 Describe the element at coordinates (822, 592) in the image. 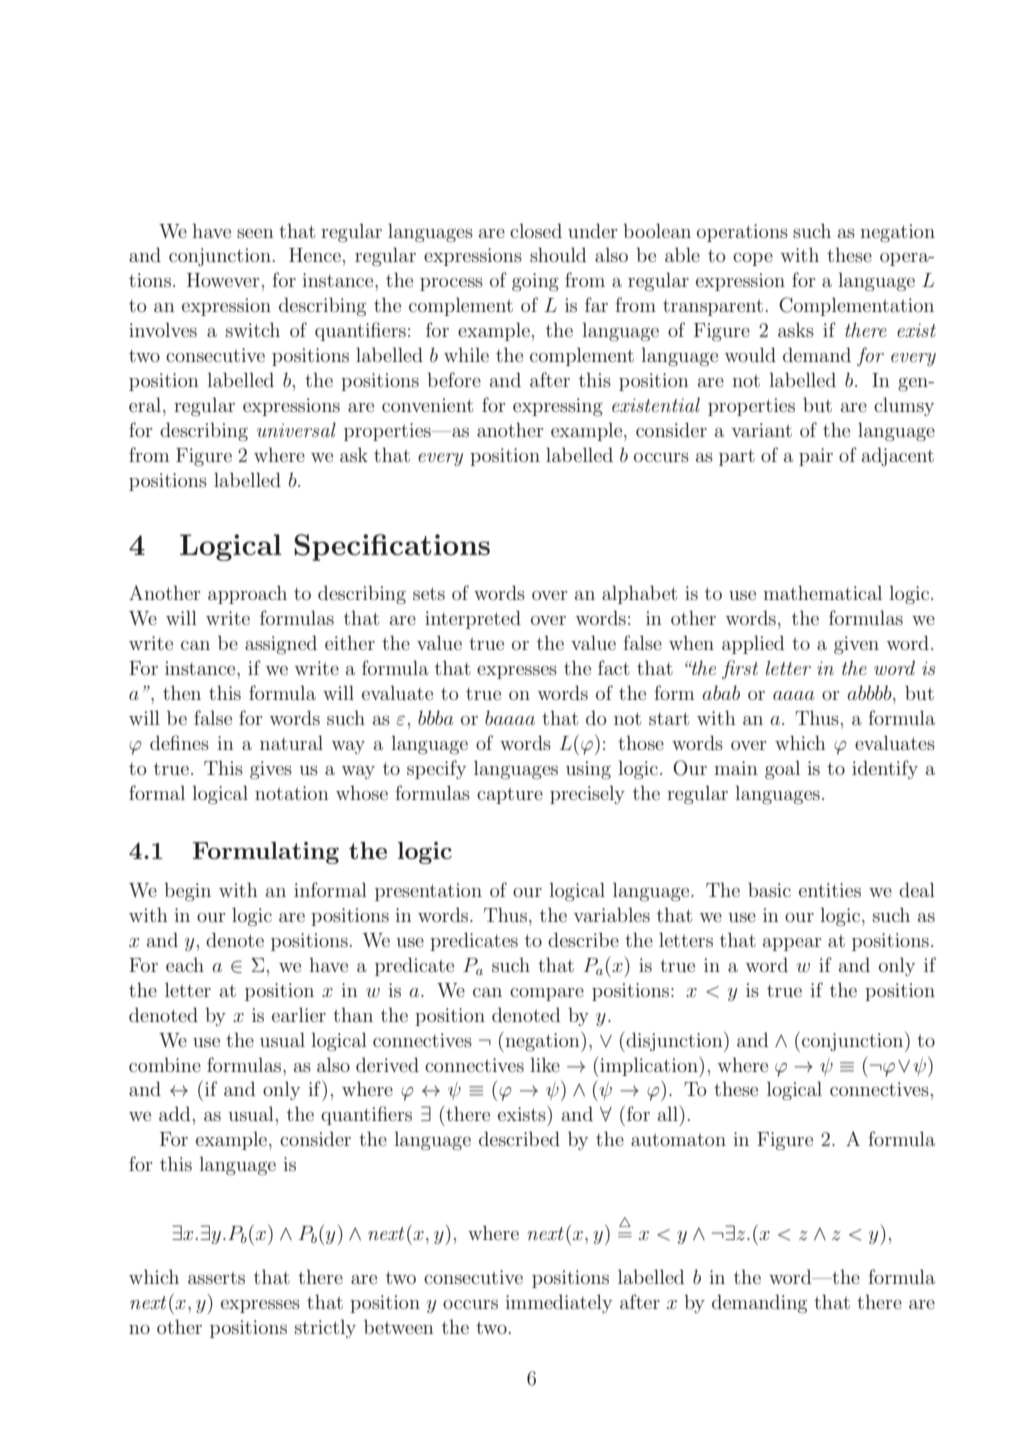

I see `mathematical` at that location.
